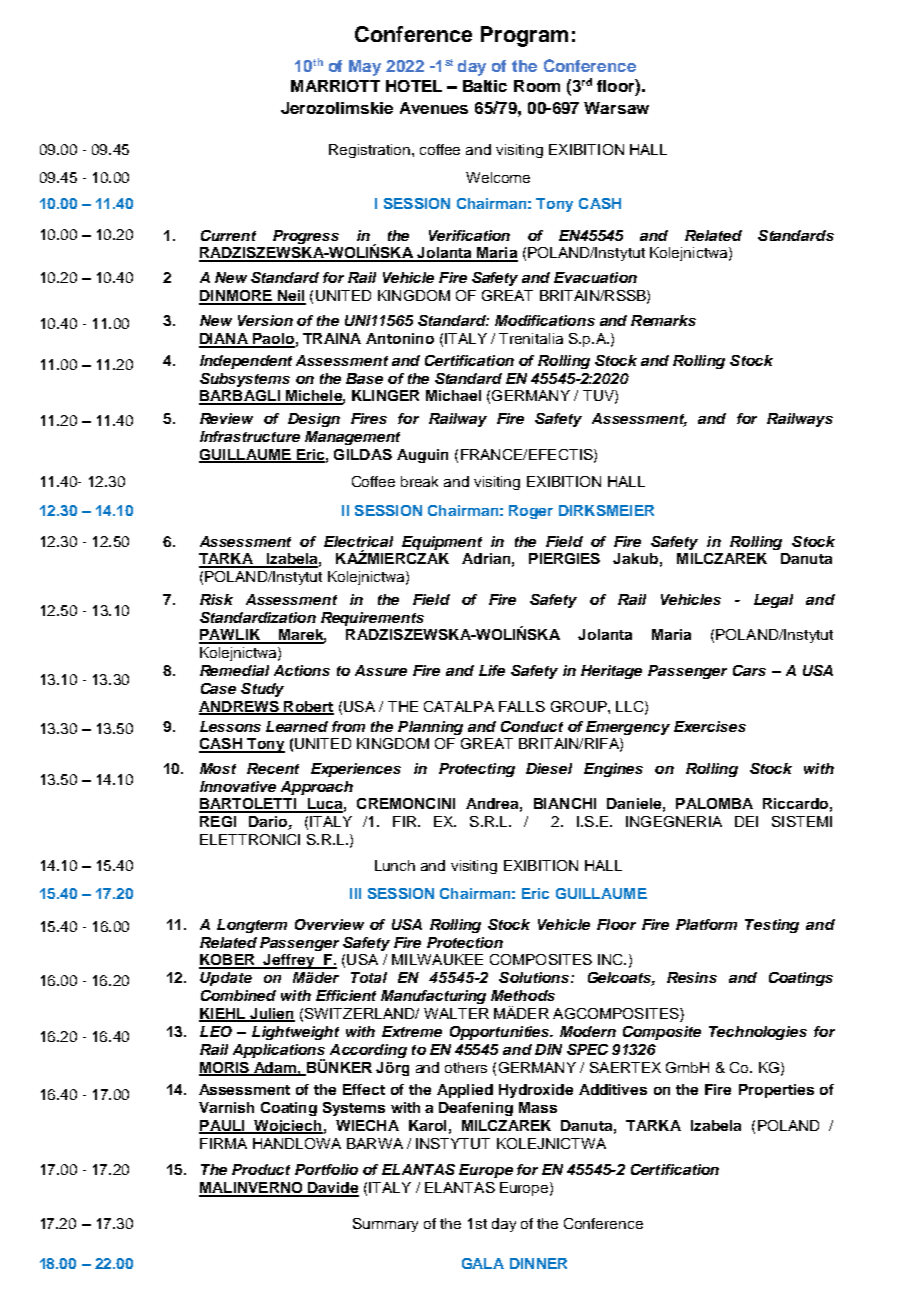 Image resolution: width=924 pixels, height=1308 pixels. I want to click on GALA, so click(483, 1263).
